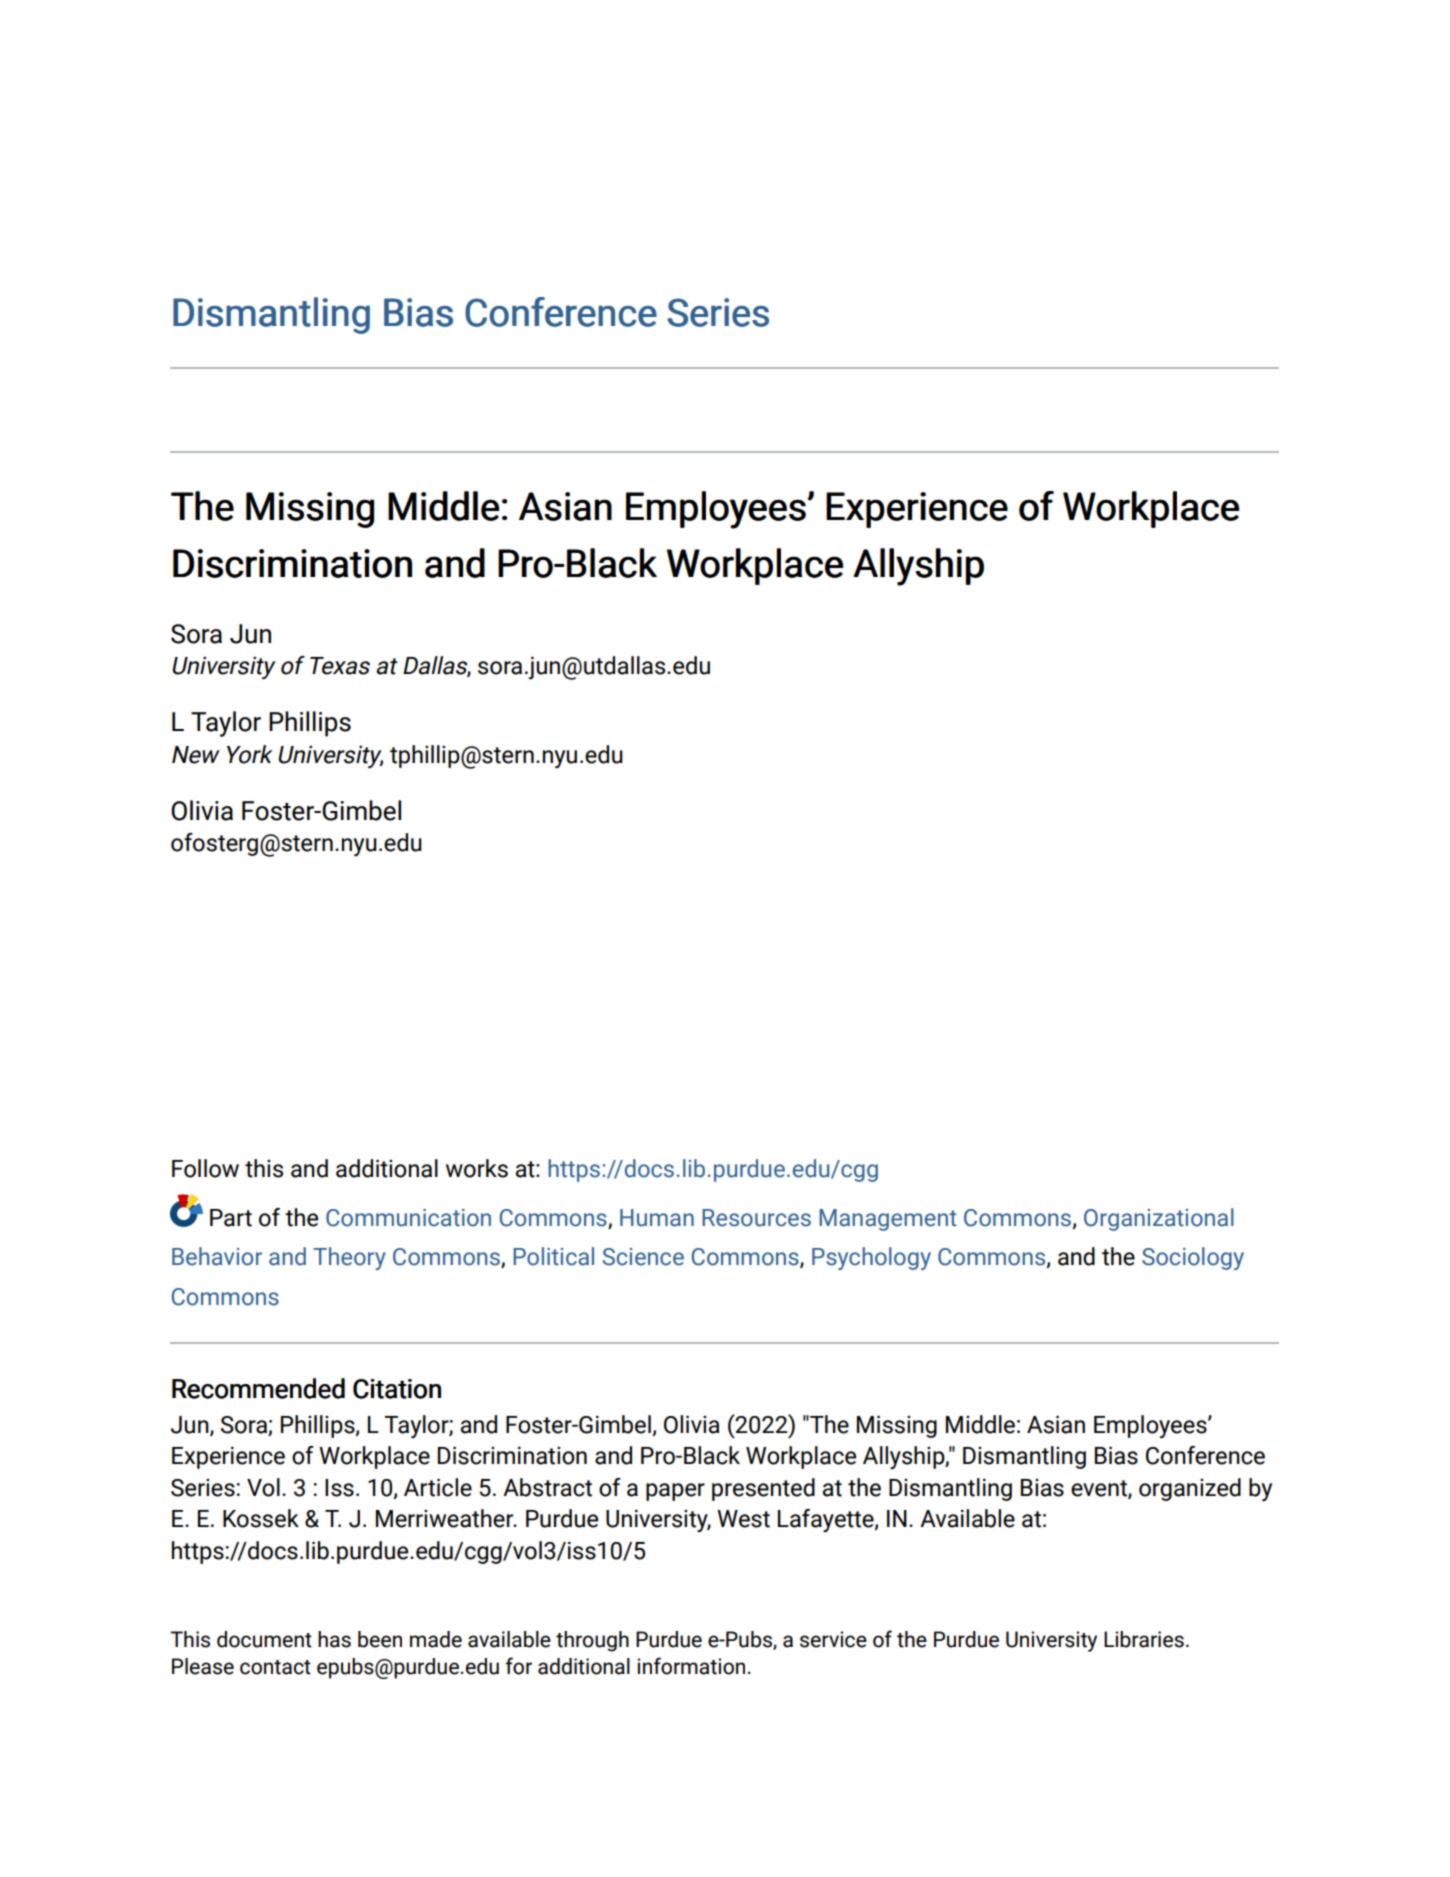  Describe the element at coordinates (334, 1639) in the image. I see `has` at that location.
